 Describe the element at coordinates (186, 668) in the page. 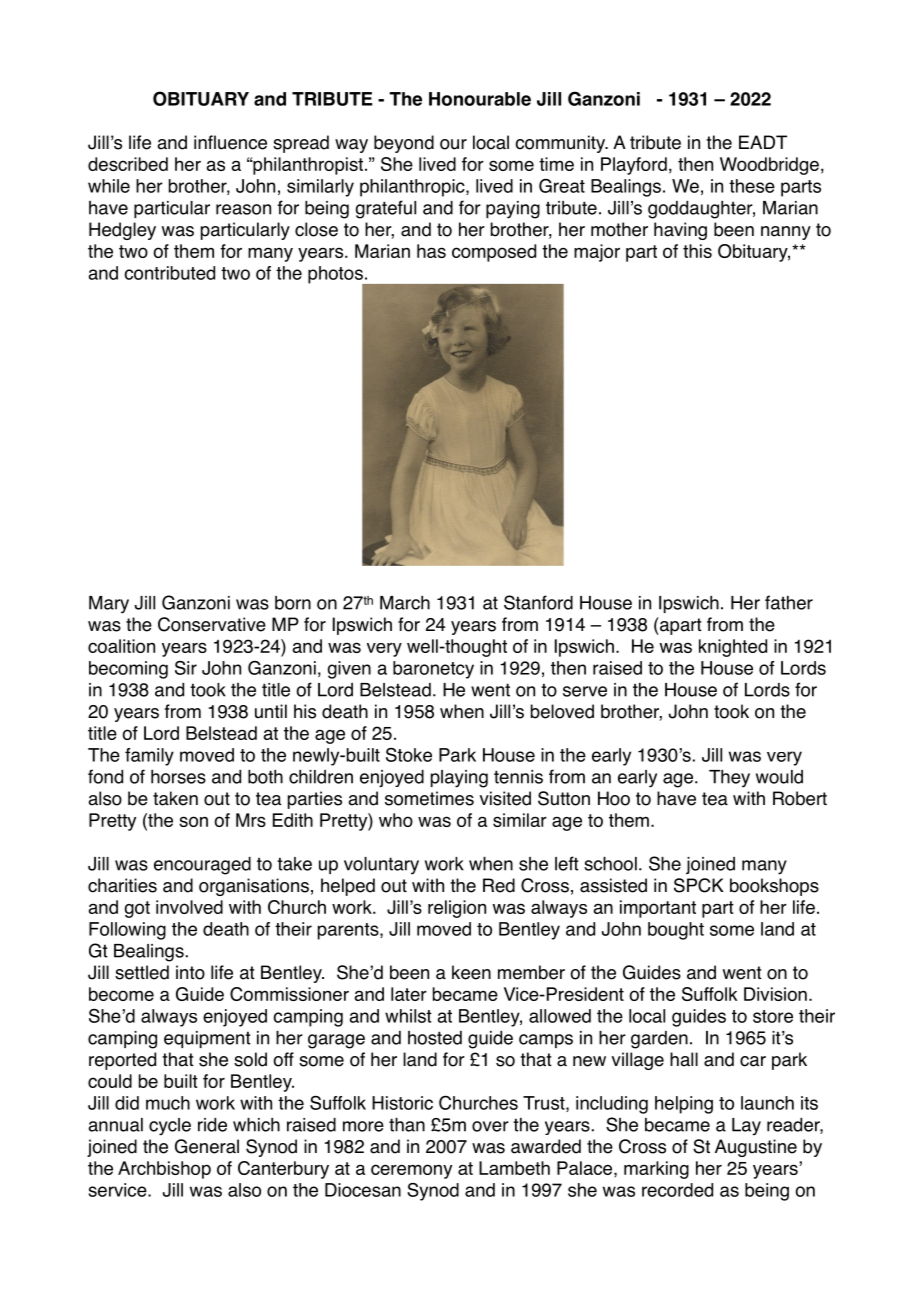

I see `Sir` at that location.
